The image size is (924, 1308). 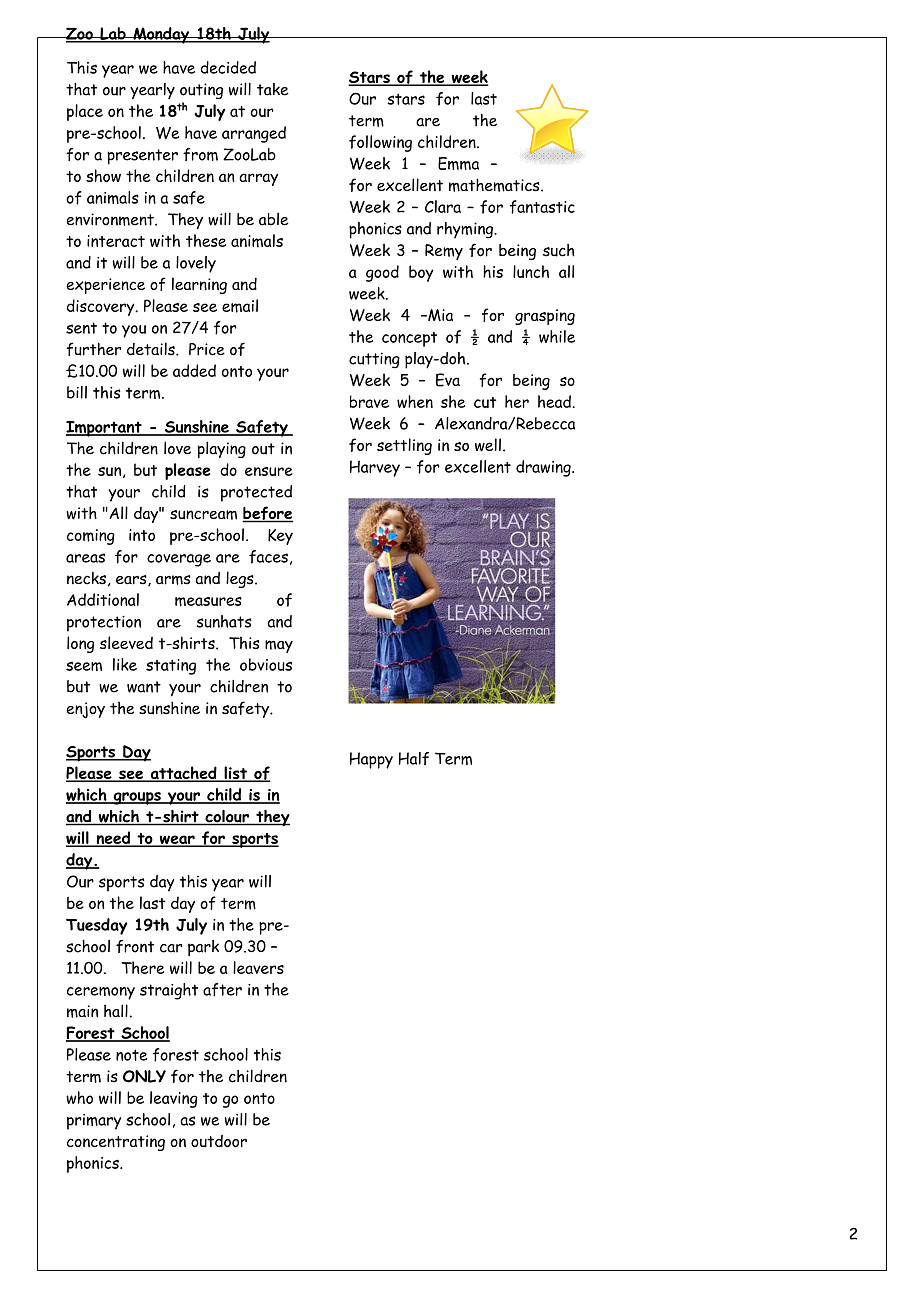 I want to click on take, so click(x=273, y=89).
